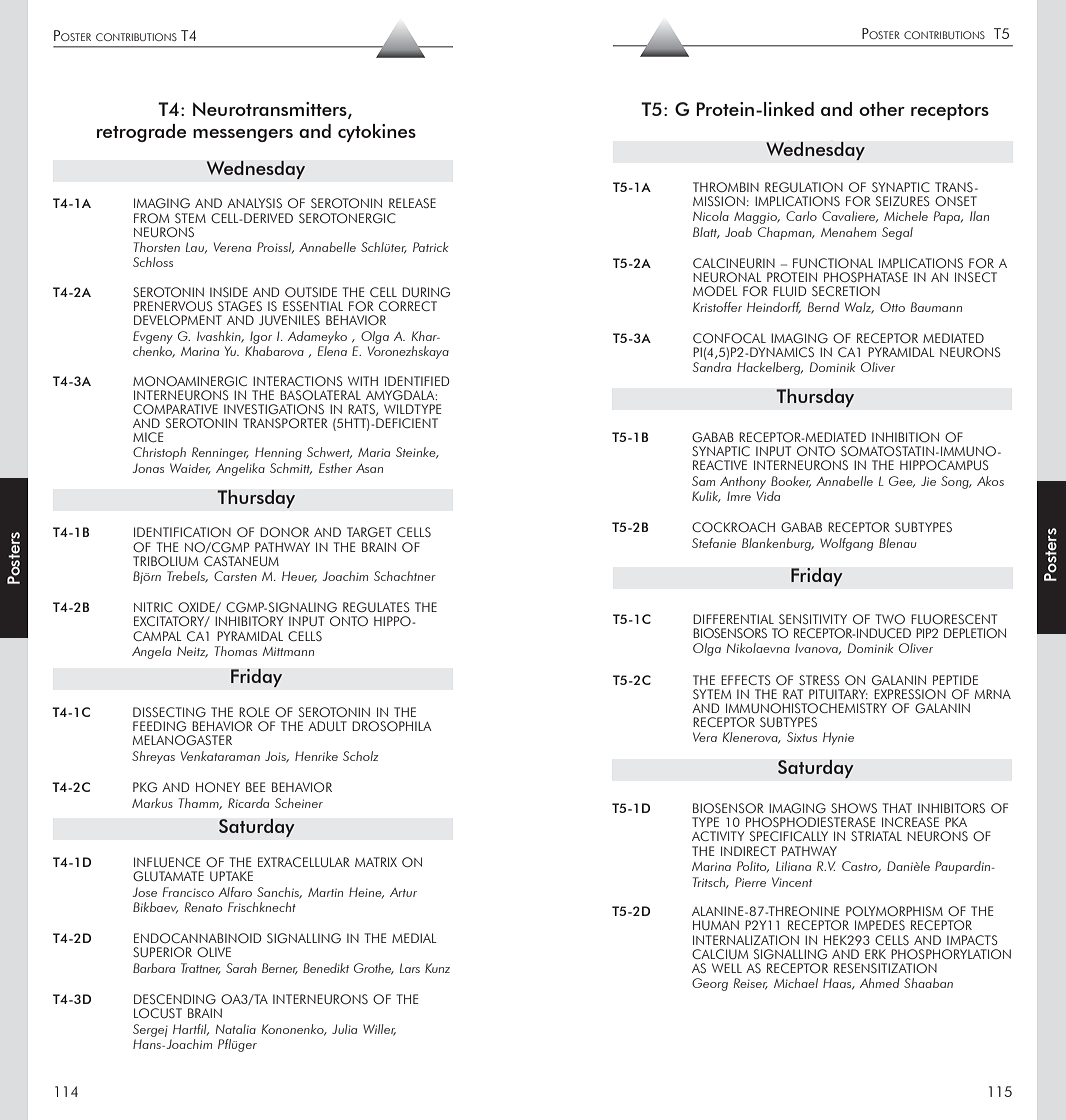 Image resolution: width=1066 pixels, height=1120 pixels. What do you see at coordinates (882, 109) in the screenshot?
I see `other` at bounding box center [882, 109].
